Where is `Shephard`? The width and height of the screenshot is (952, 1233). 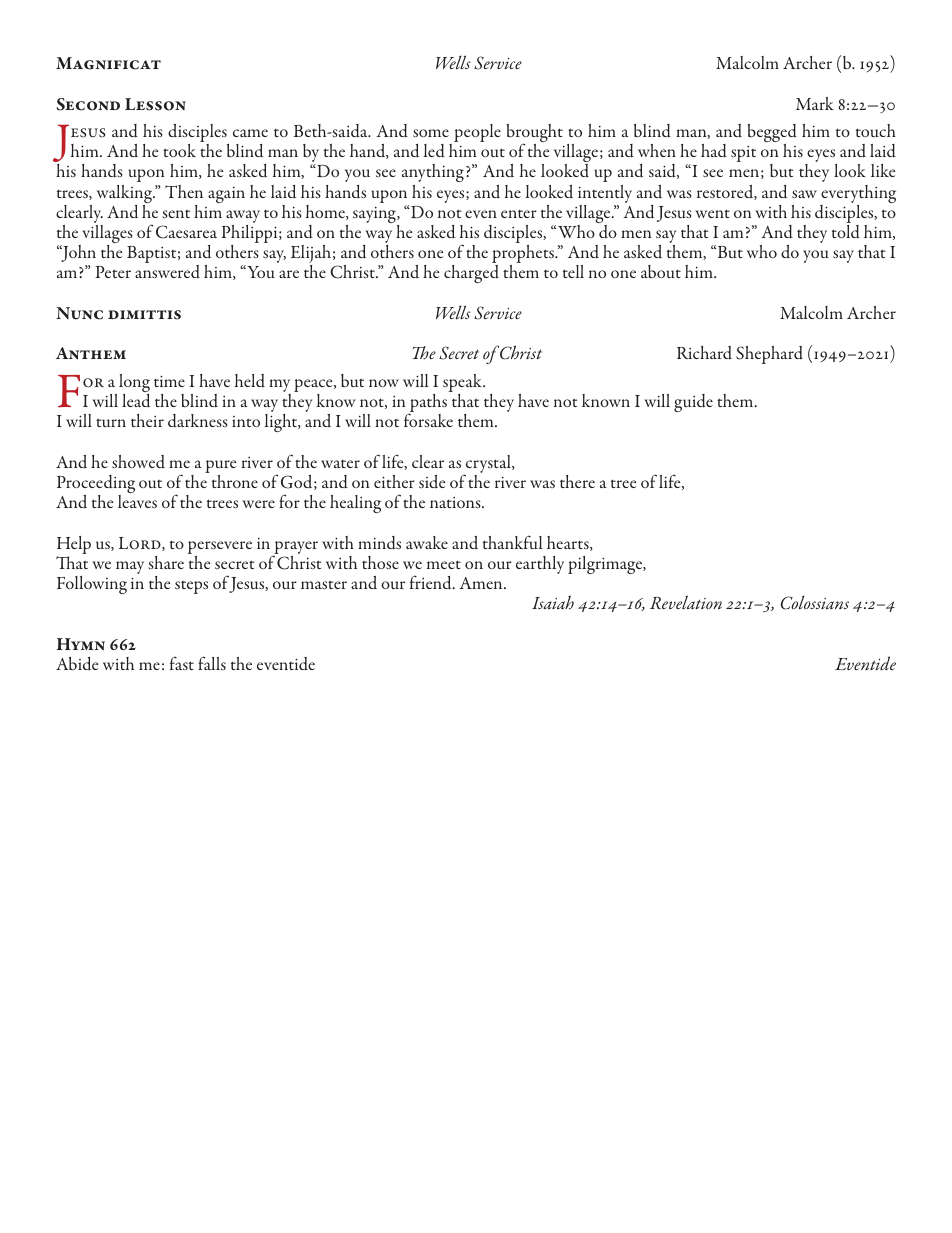 Shephard is located at coordinates (769, 355).
